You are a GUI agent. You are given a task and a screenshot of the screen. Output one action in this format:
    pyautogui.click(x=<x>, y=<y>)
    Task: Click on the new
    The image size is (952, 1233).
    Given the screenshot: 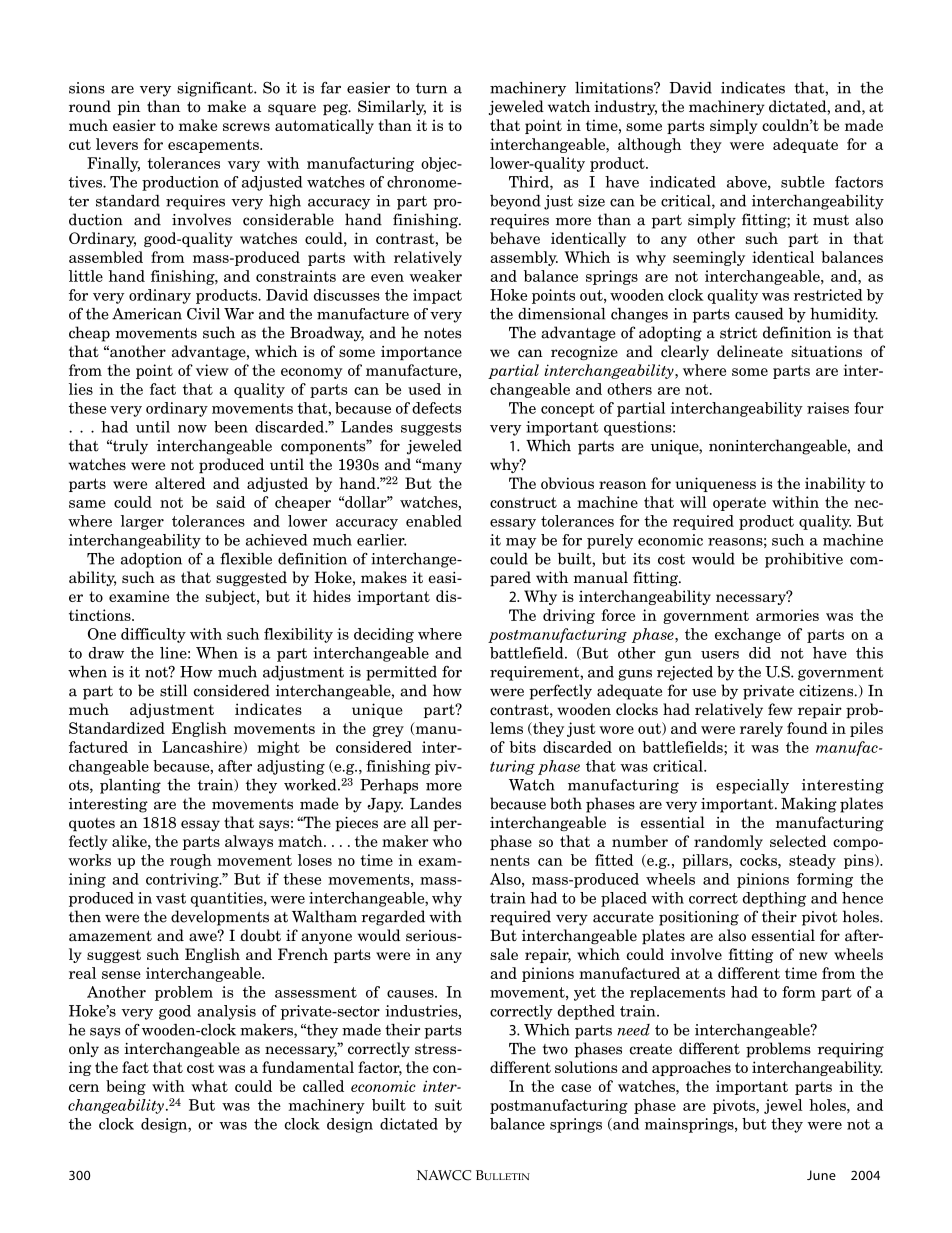 What is the action you would take?
    pyautogui.click(x=813, y=956)
